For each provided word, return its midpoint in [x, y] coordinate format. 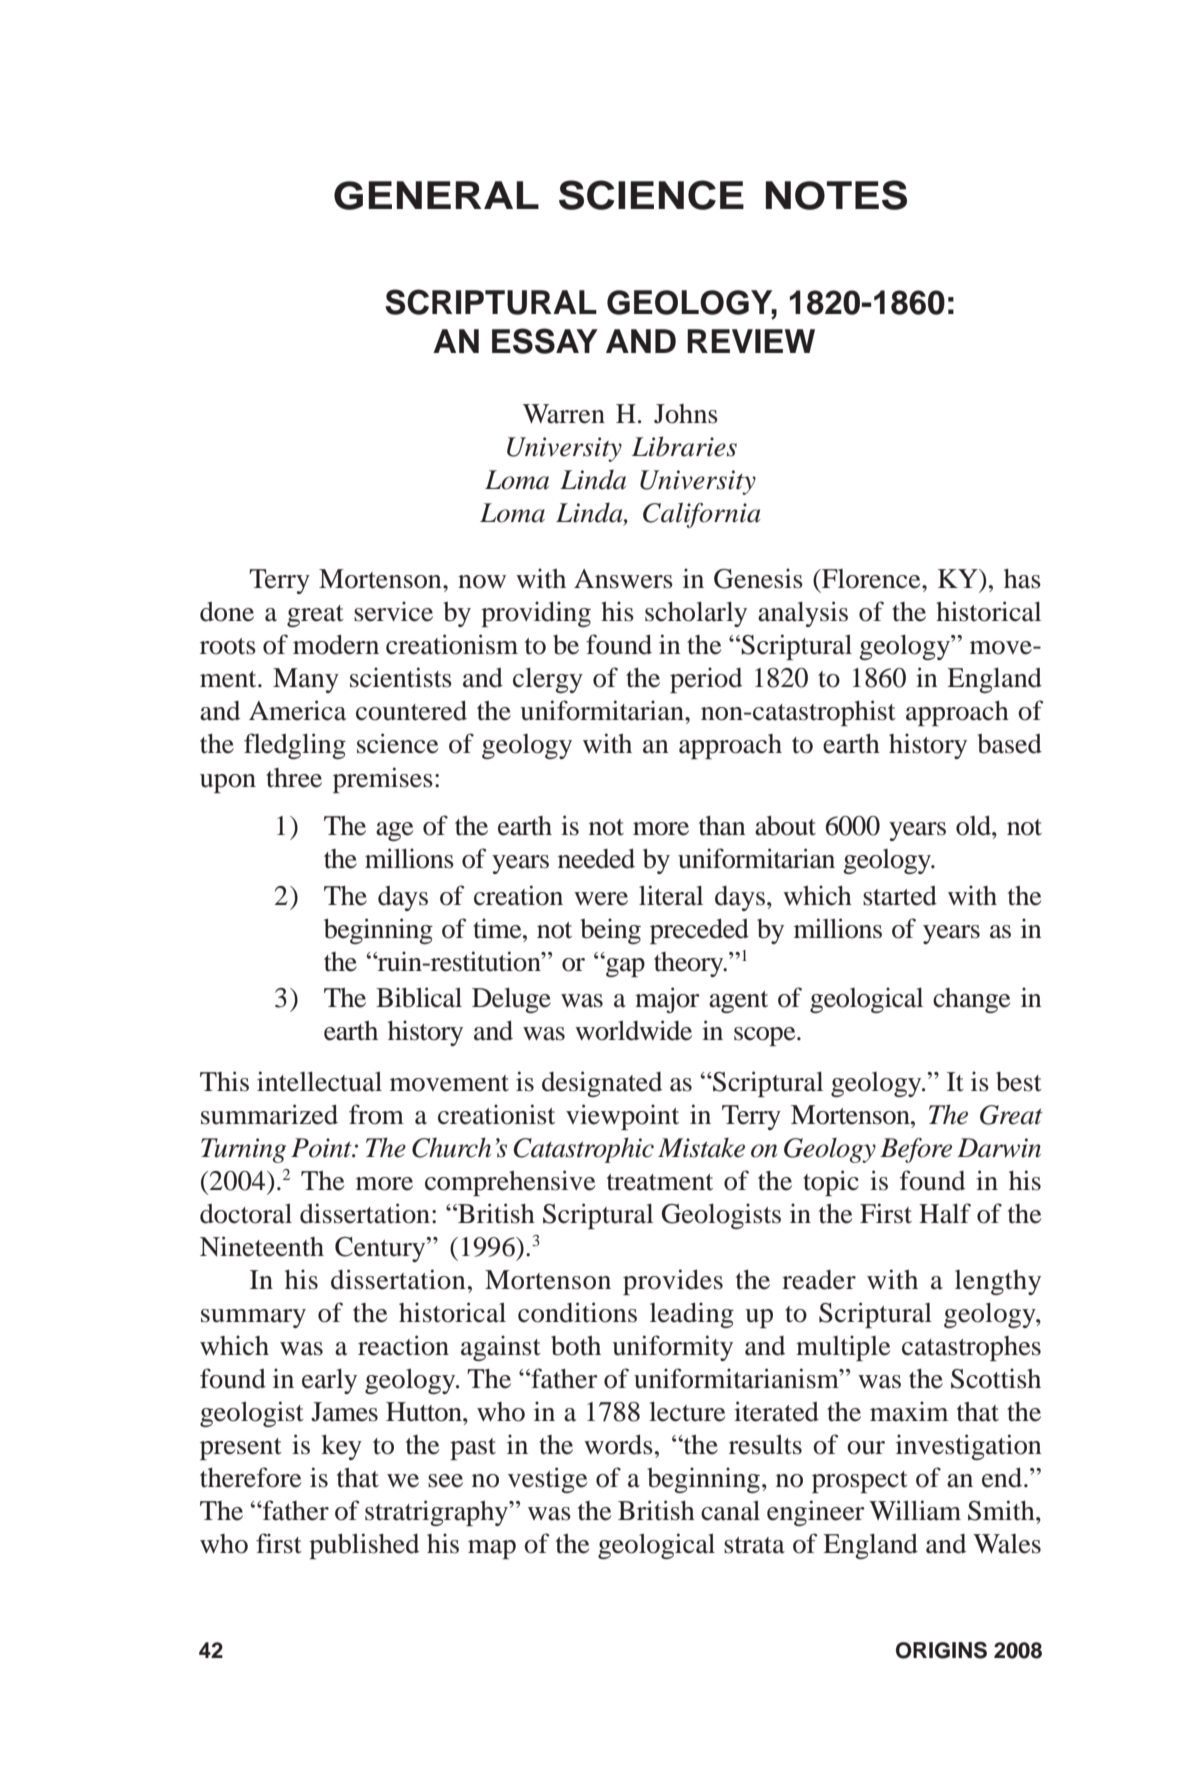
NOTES [836, 195]
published [364, 1546]
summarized [269, 1114]
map [492, 1549]
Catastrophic [583, 1150]
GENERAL [436, 195]
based [1009, 744]
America [297, 710]
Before [916, 1150]
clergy [548, 680]
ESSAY [545, 341]
